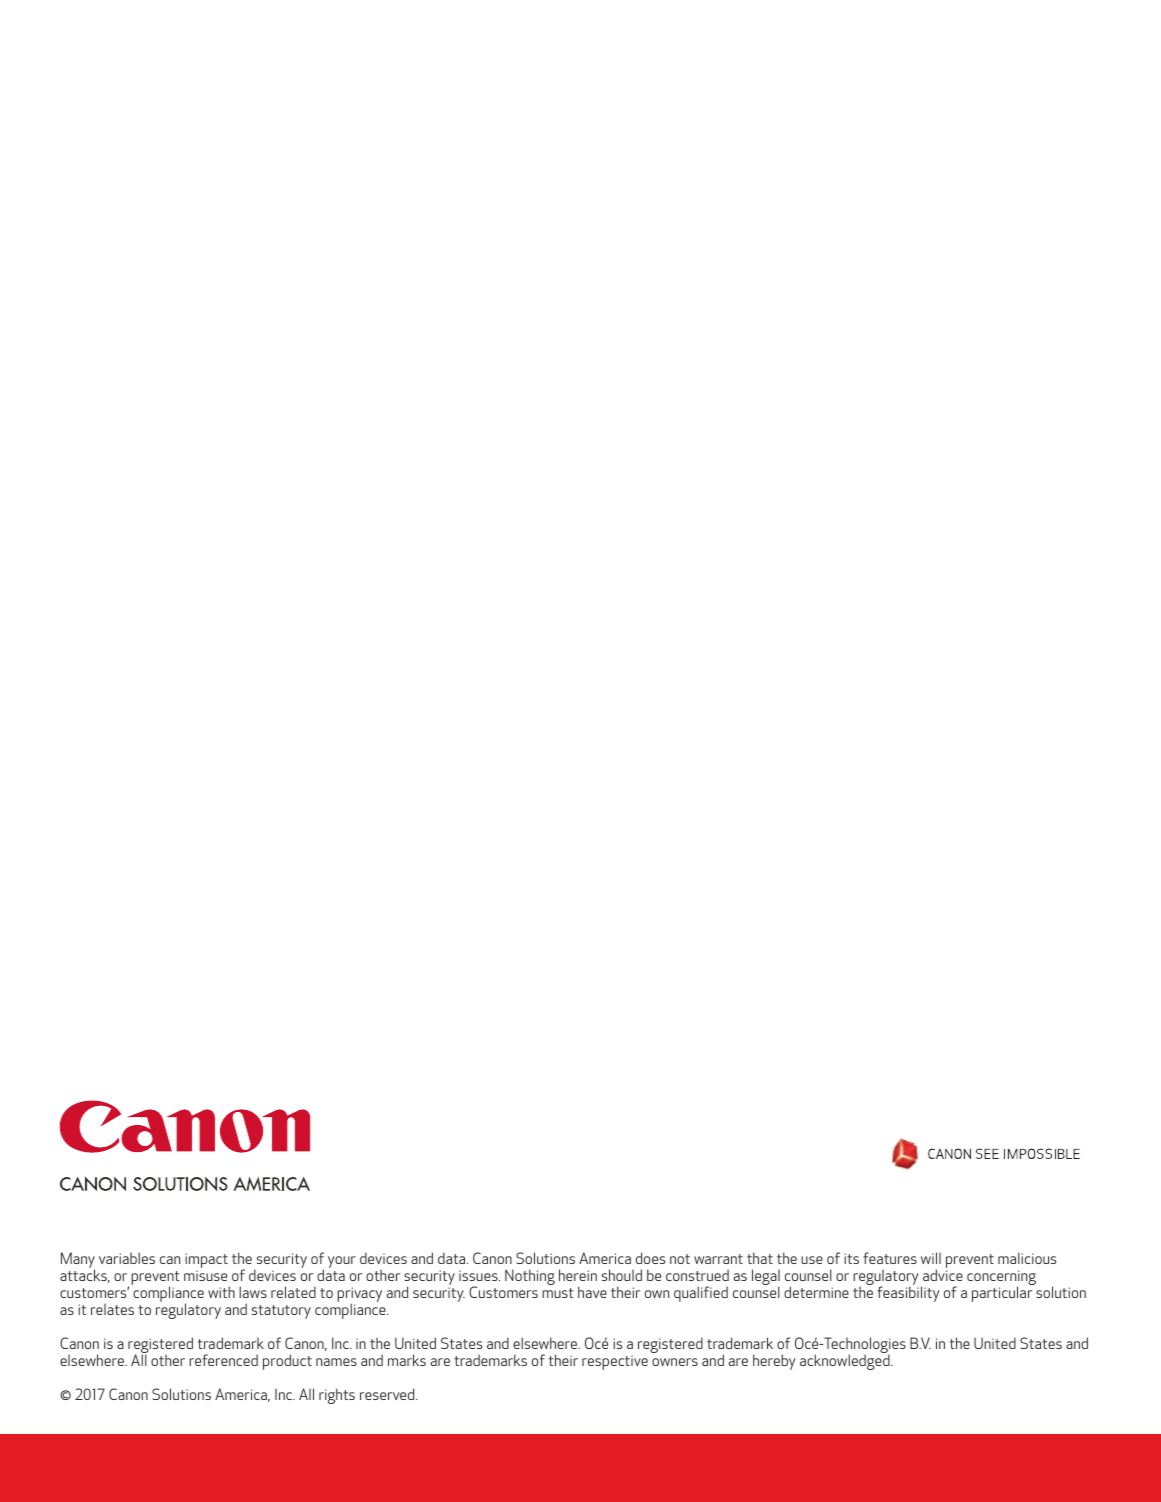  I want to click on referenced, so click(223, 1360).
